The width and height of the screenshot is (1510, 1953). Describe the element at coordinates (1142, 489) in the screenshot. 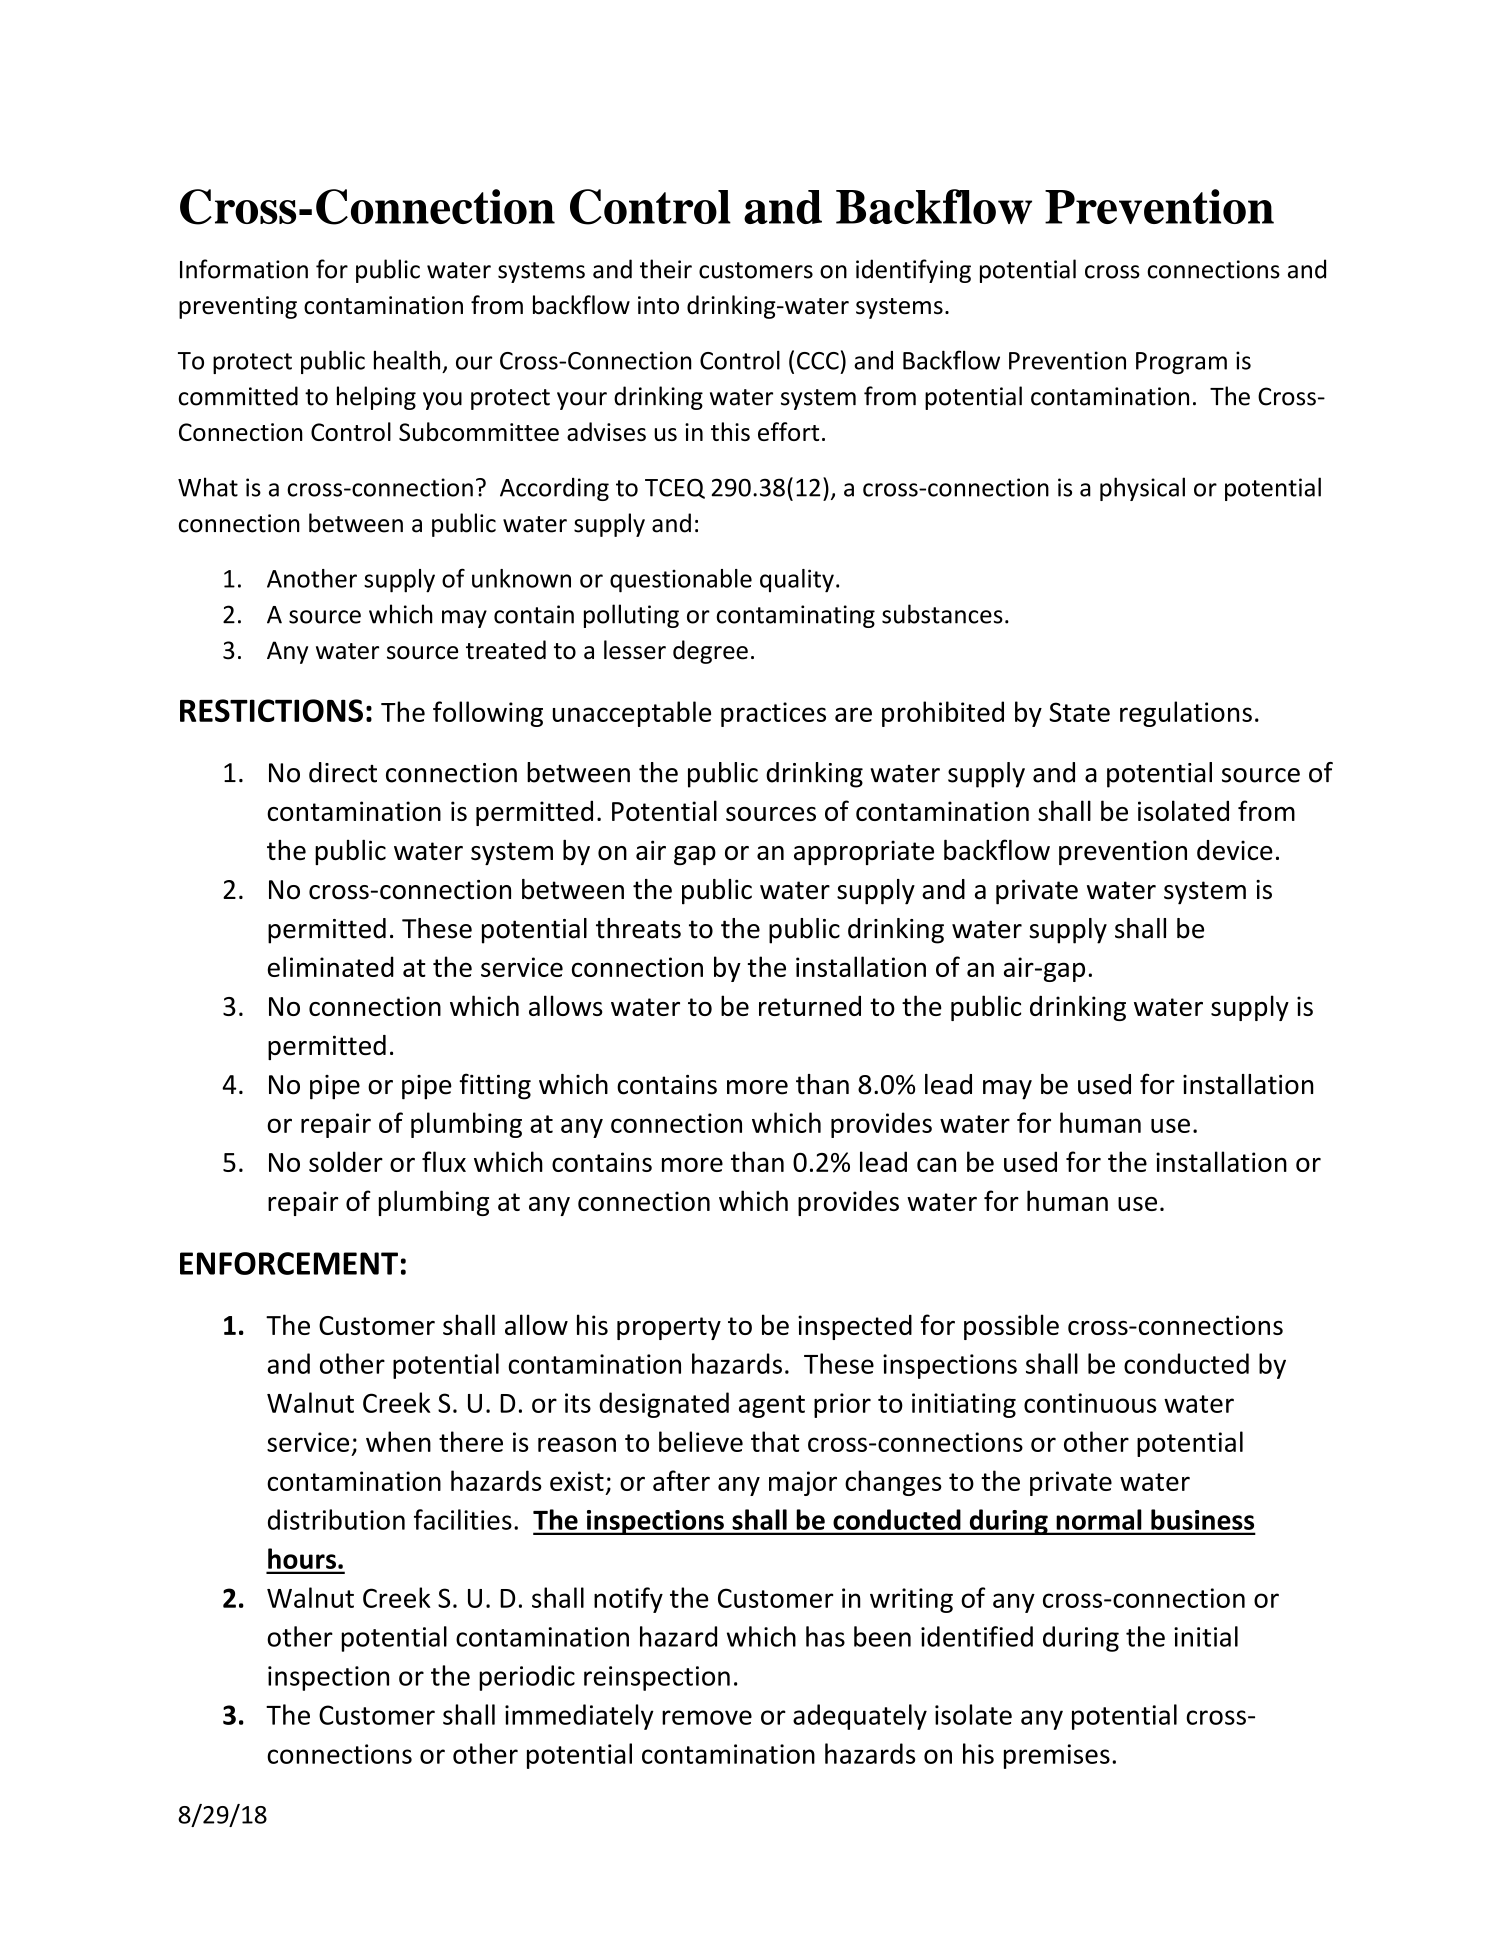

I see `physical` at that location.
